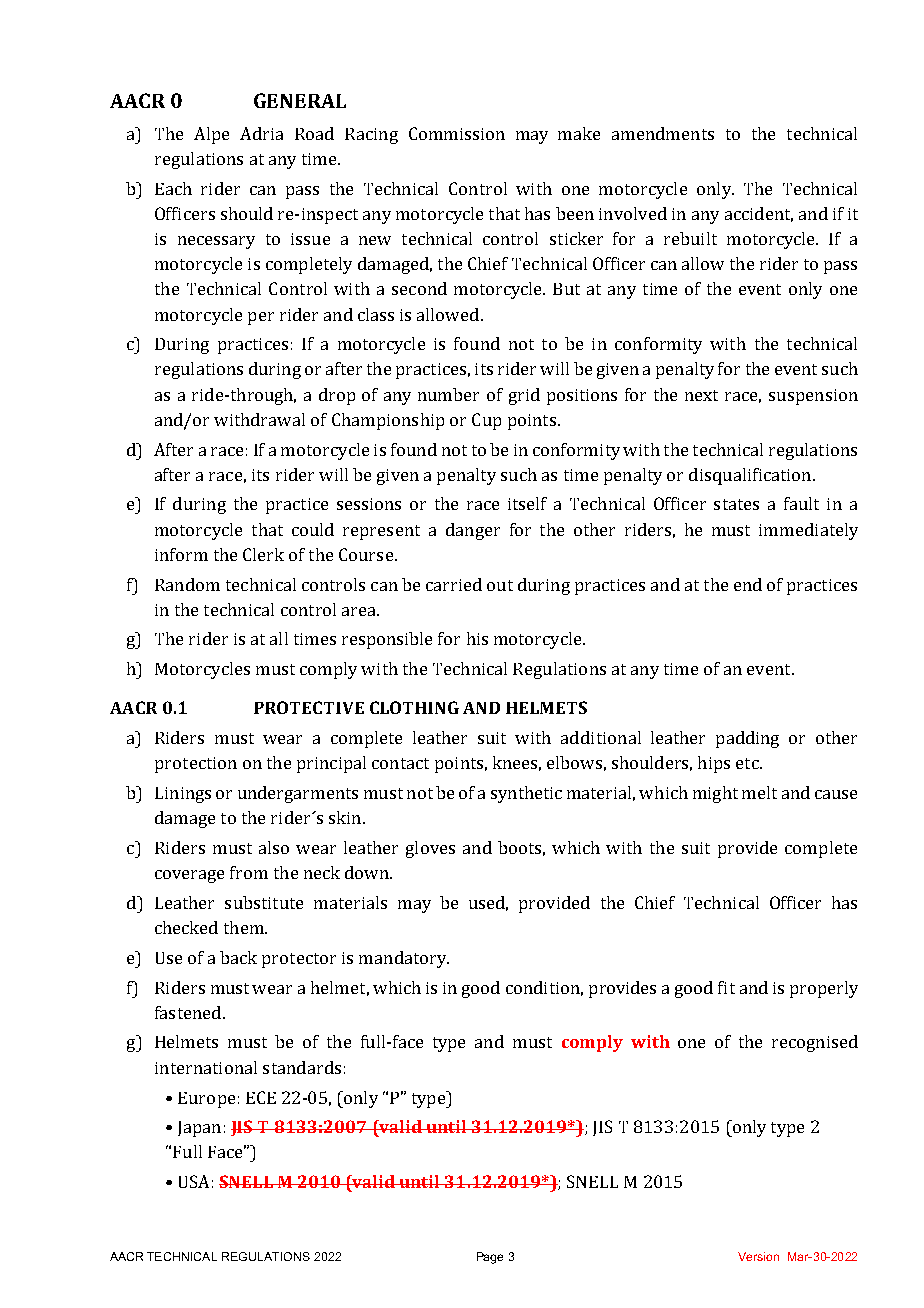 The image size is (924, 1308). What do you see at coordinates (527, 503) in the page?
I see `itself` at bounding box center [527, 503].
